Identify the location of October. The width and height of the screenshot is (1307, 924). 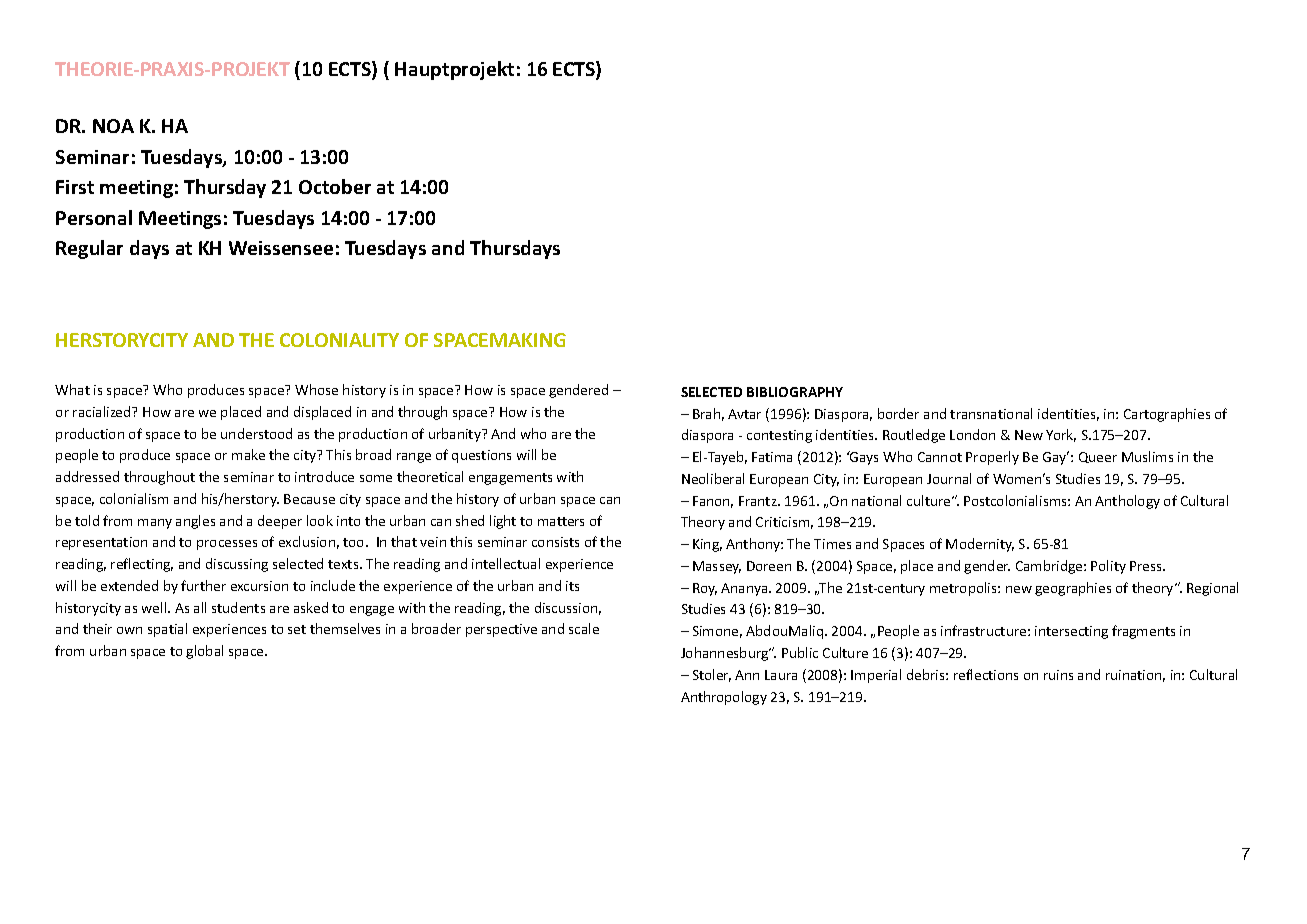
(335, 186).
